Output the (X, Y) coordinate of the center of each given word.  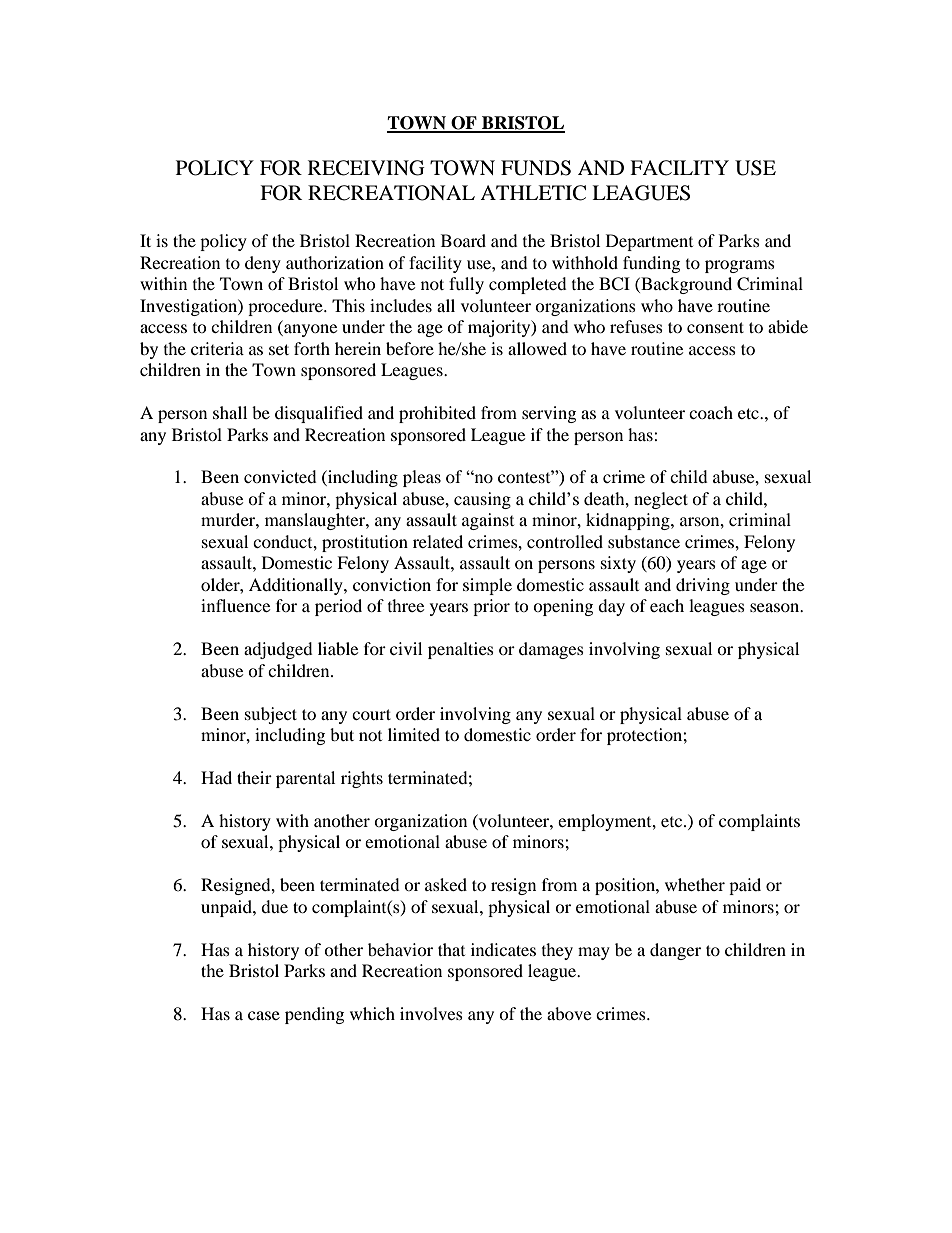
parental (305, 779)
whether (695, 884)
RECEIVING (366, 168)
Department (649, 242)
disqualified (319, 414)
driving (703, 586)
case (264, 1015)
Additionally (297, 586)
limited (414, 734)
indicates (503, 949)
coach (711, 412)
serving (549, 414)
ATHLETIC (533, 193)
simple (487, 586)
